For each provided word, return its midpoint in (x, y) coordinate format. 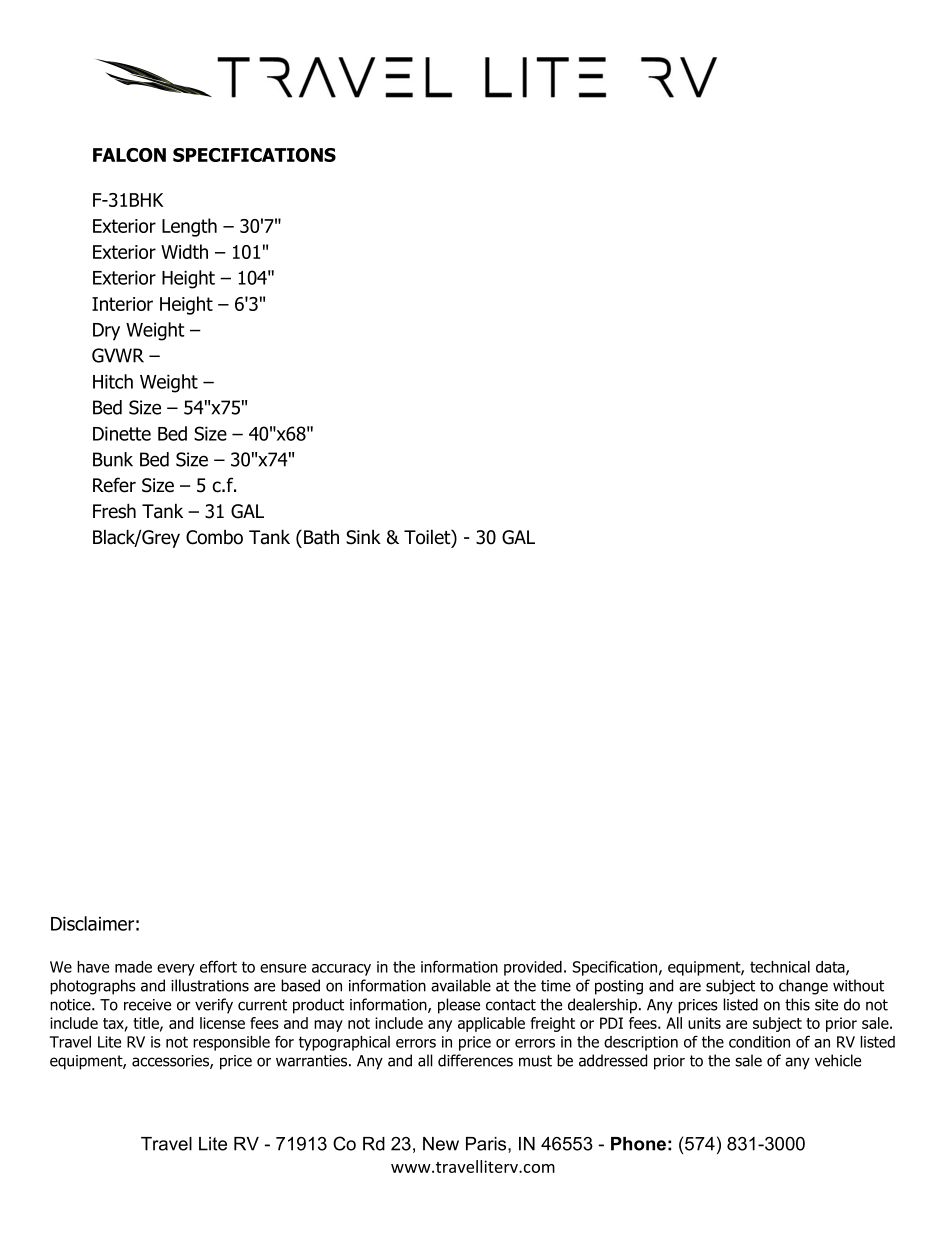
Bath (321, 537)
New (441, 1144)
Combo (214, 537)
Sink (363, 537)
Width (184, 251)
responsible (231, 1043)
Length (189, 227)
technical (780, 967)
